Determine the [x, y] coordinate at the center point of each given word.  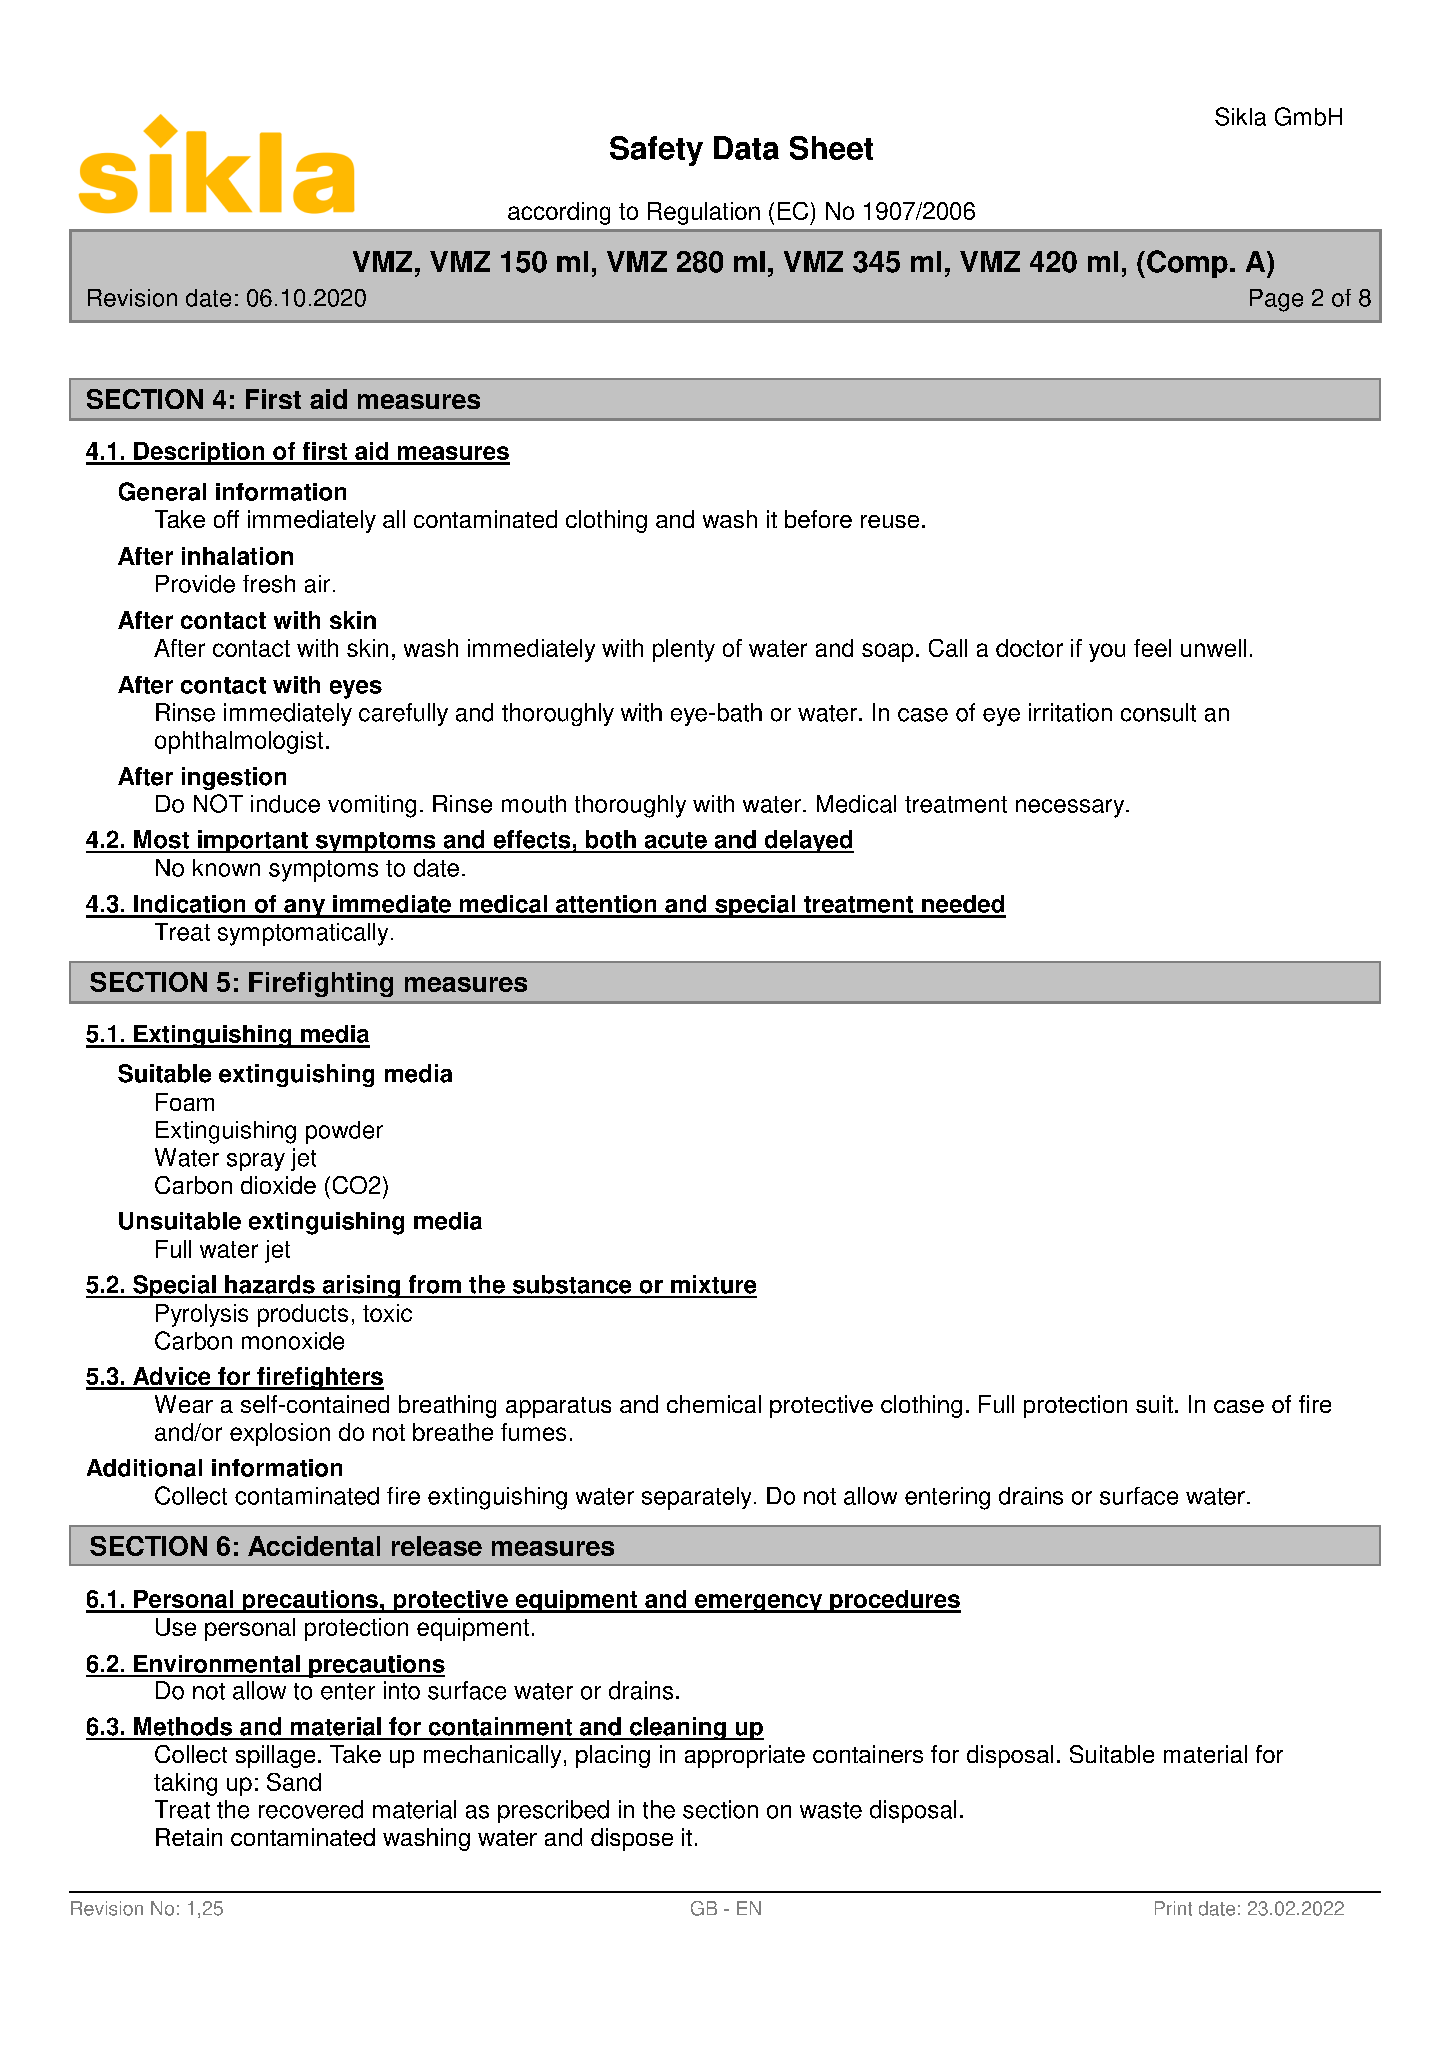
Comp [1187, 264]
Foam [185, 1102]
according [559, 213]
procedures [894, 1601]
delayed [808, 841]
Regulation [704, 213]
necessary [1071, 808]
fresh [269, 584]
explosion [280, 1434]
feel [1152, 648]
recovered [311, 1809]
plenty [684, 650]
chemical [714, 1404]
